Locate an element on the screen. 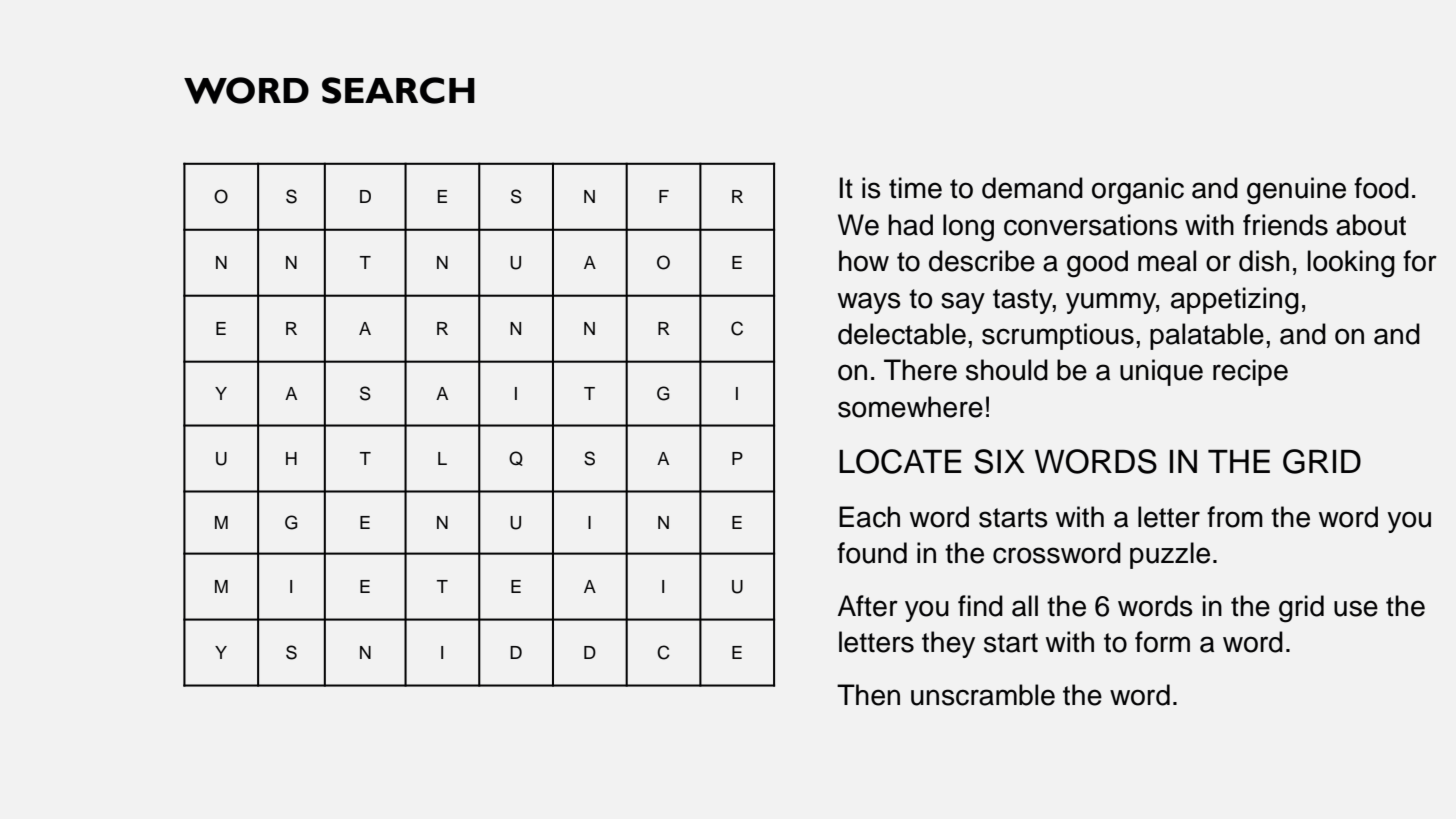  Then is located at coordinates (868, 695).
